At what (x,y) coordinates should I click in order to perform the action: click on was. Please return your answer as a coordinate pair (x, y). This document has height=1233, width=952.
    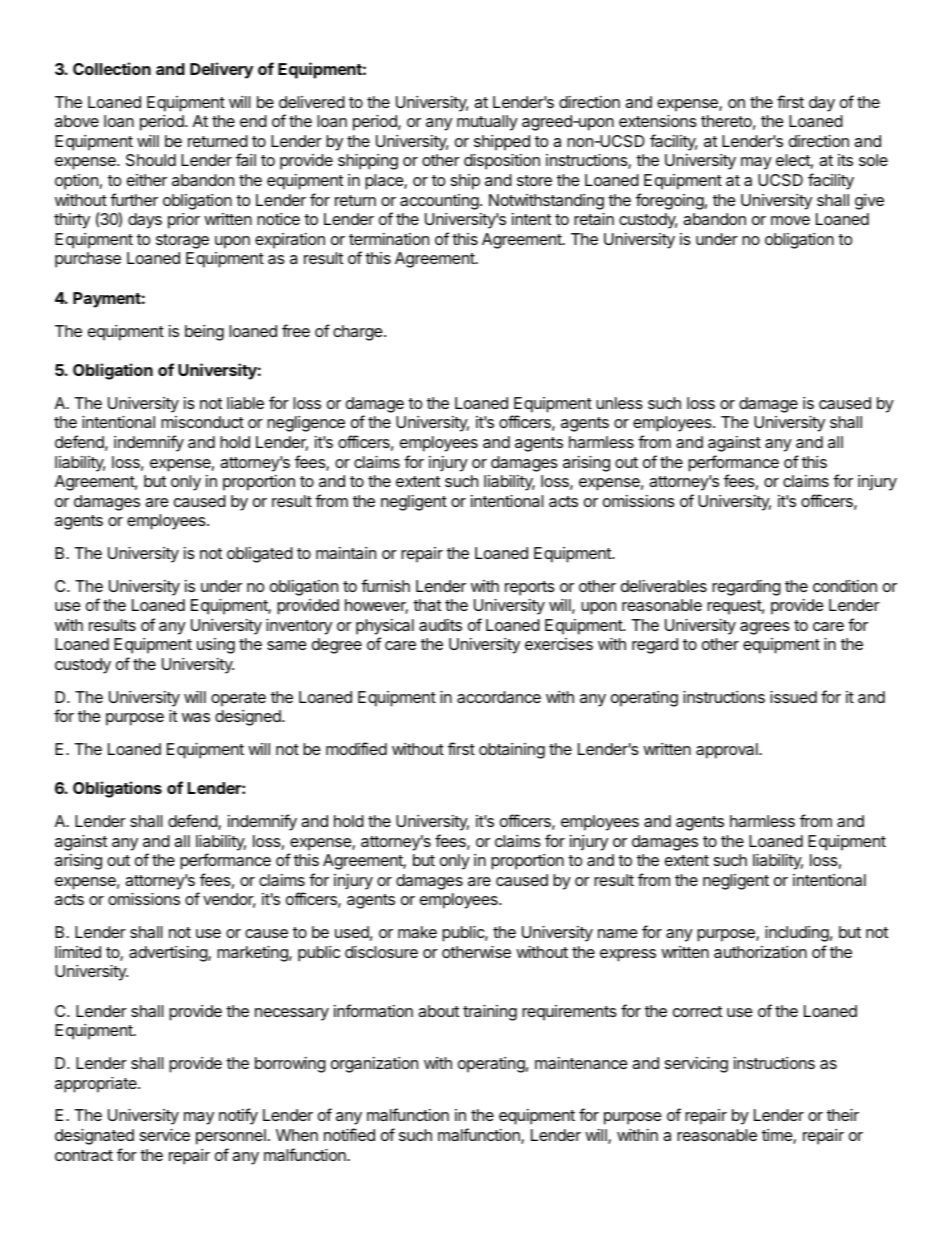
    Looking at the image, I should click on (196, 717).
